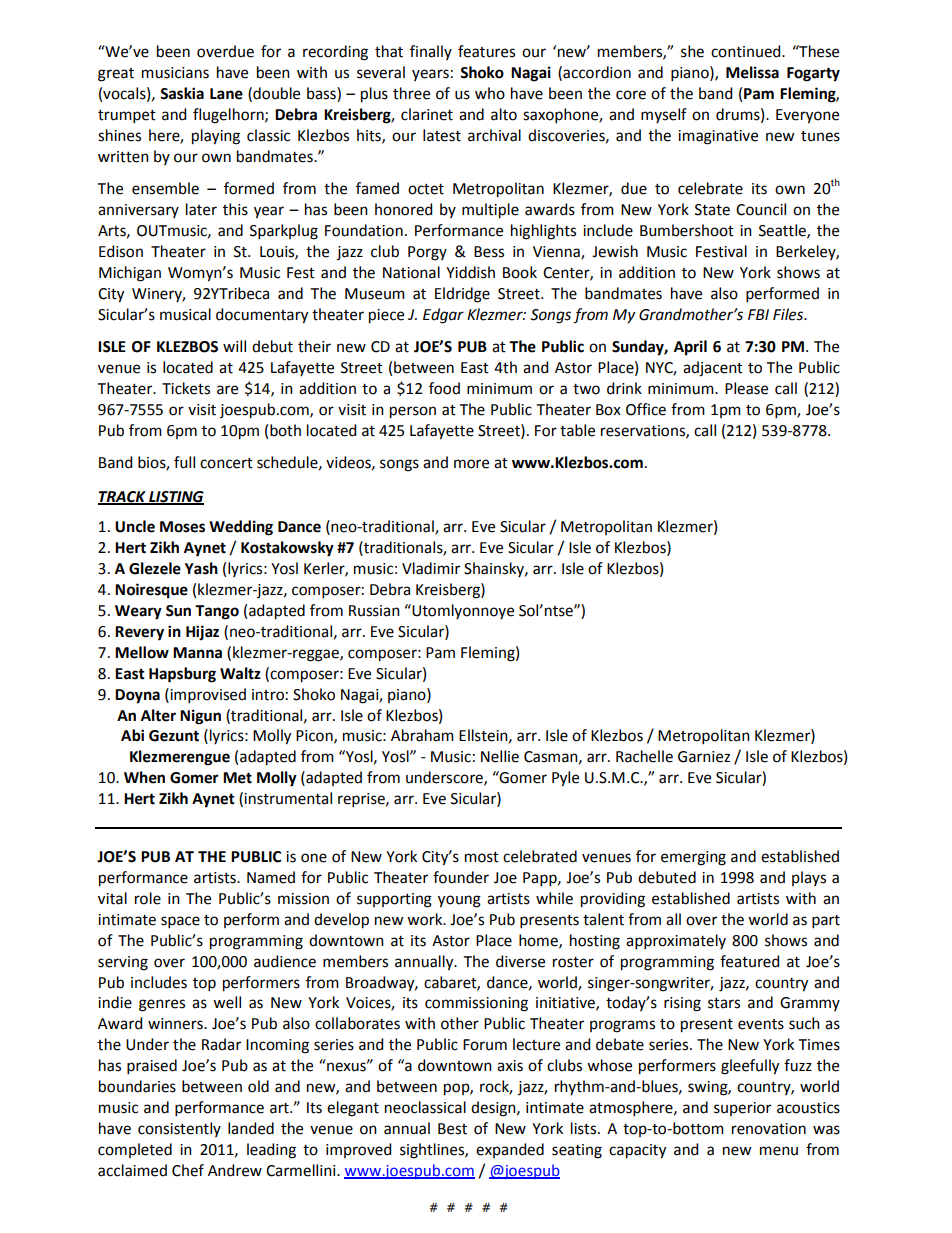 The image size is (952, 1233). I want to click on more, so click(471, 464).
